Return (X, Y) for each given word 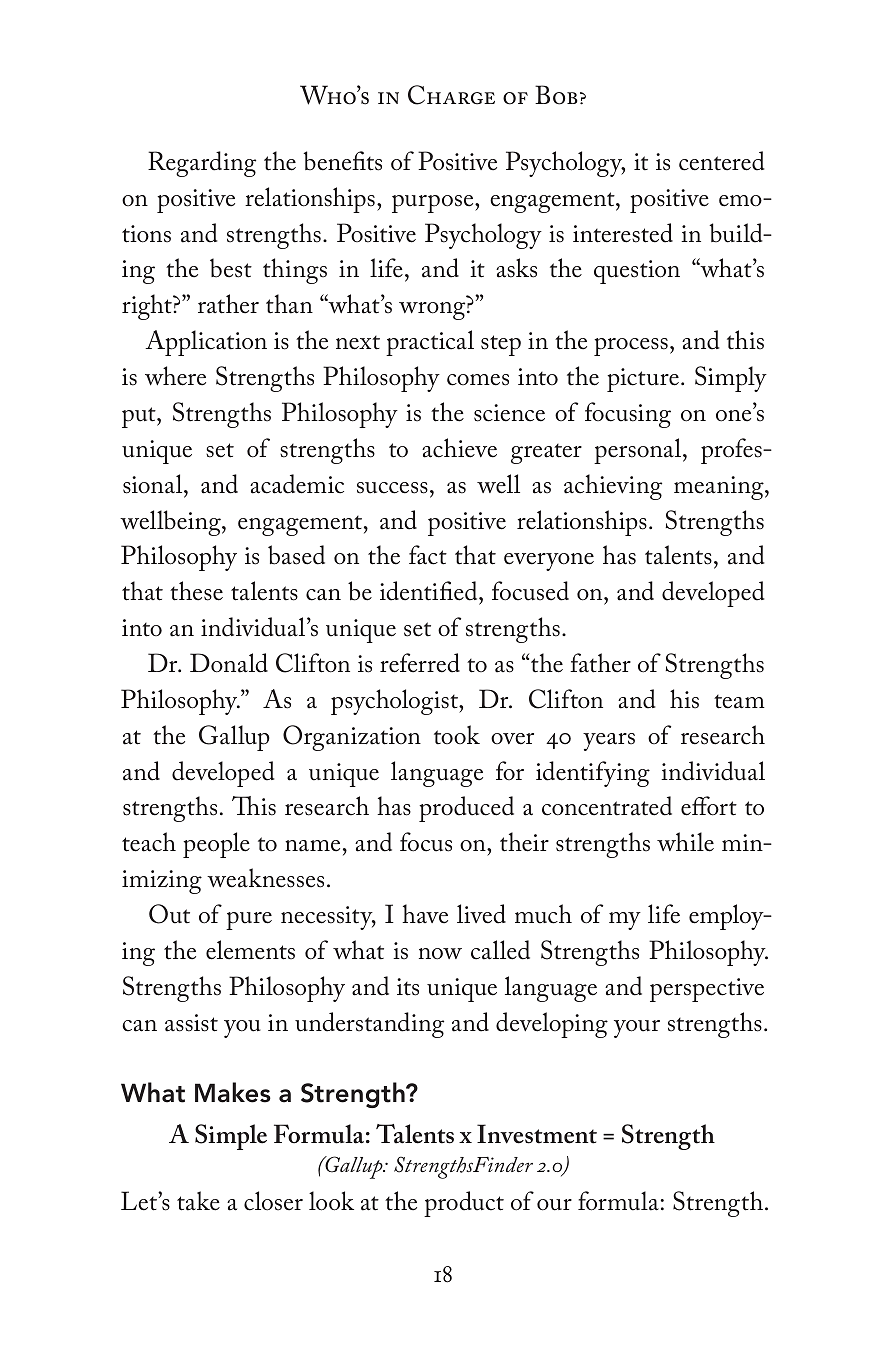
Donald (229, 663)
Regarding (202, 164)
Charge (451, 95)
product (464, 1204)
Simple (231, 1137)
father (600, 663)
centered (721, 161)
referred (420, 663)
